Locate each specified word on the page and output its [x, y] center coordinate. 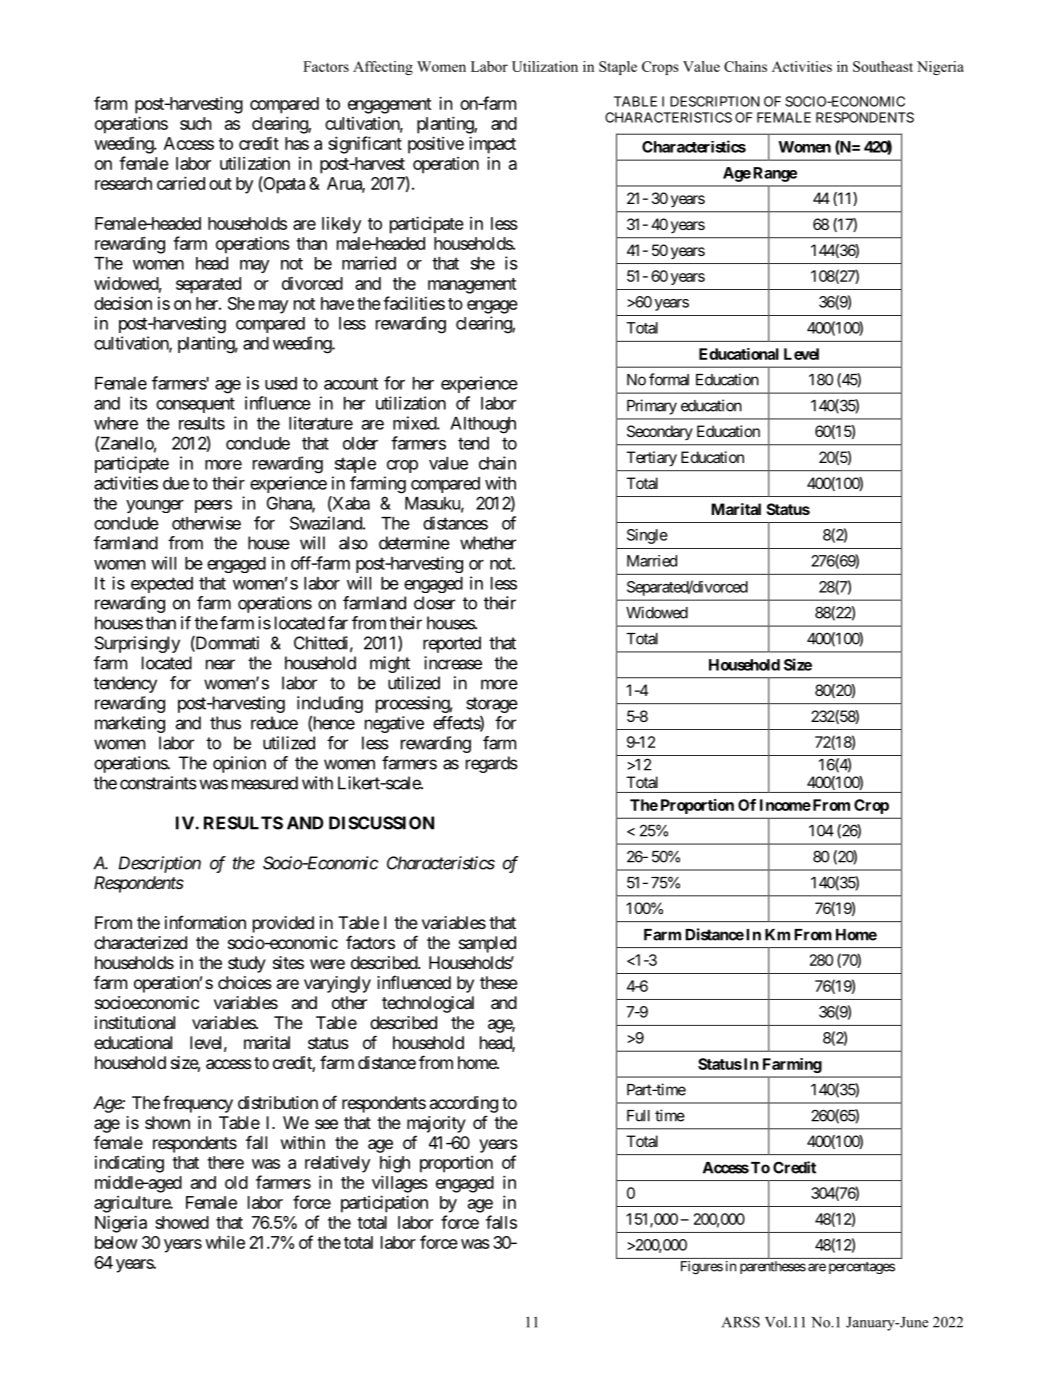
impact [492, 145]
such [196, 123]
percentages [862, 1268]
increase [453, 663]
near [220, 664]
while [225, 1242]
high [395, 1164]
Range [775, 174]
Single [647, 536]
